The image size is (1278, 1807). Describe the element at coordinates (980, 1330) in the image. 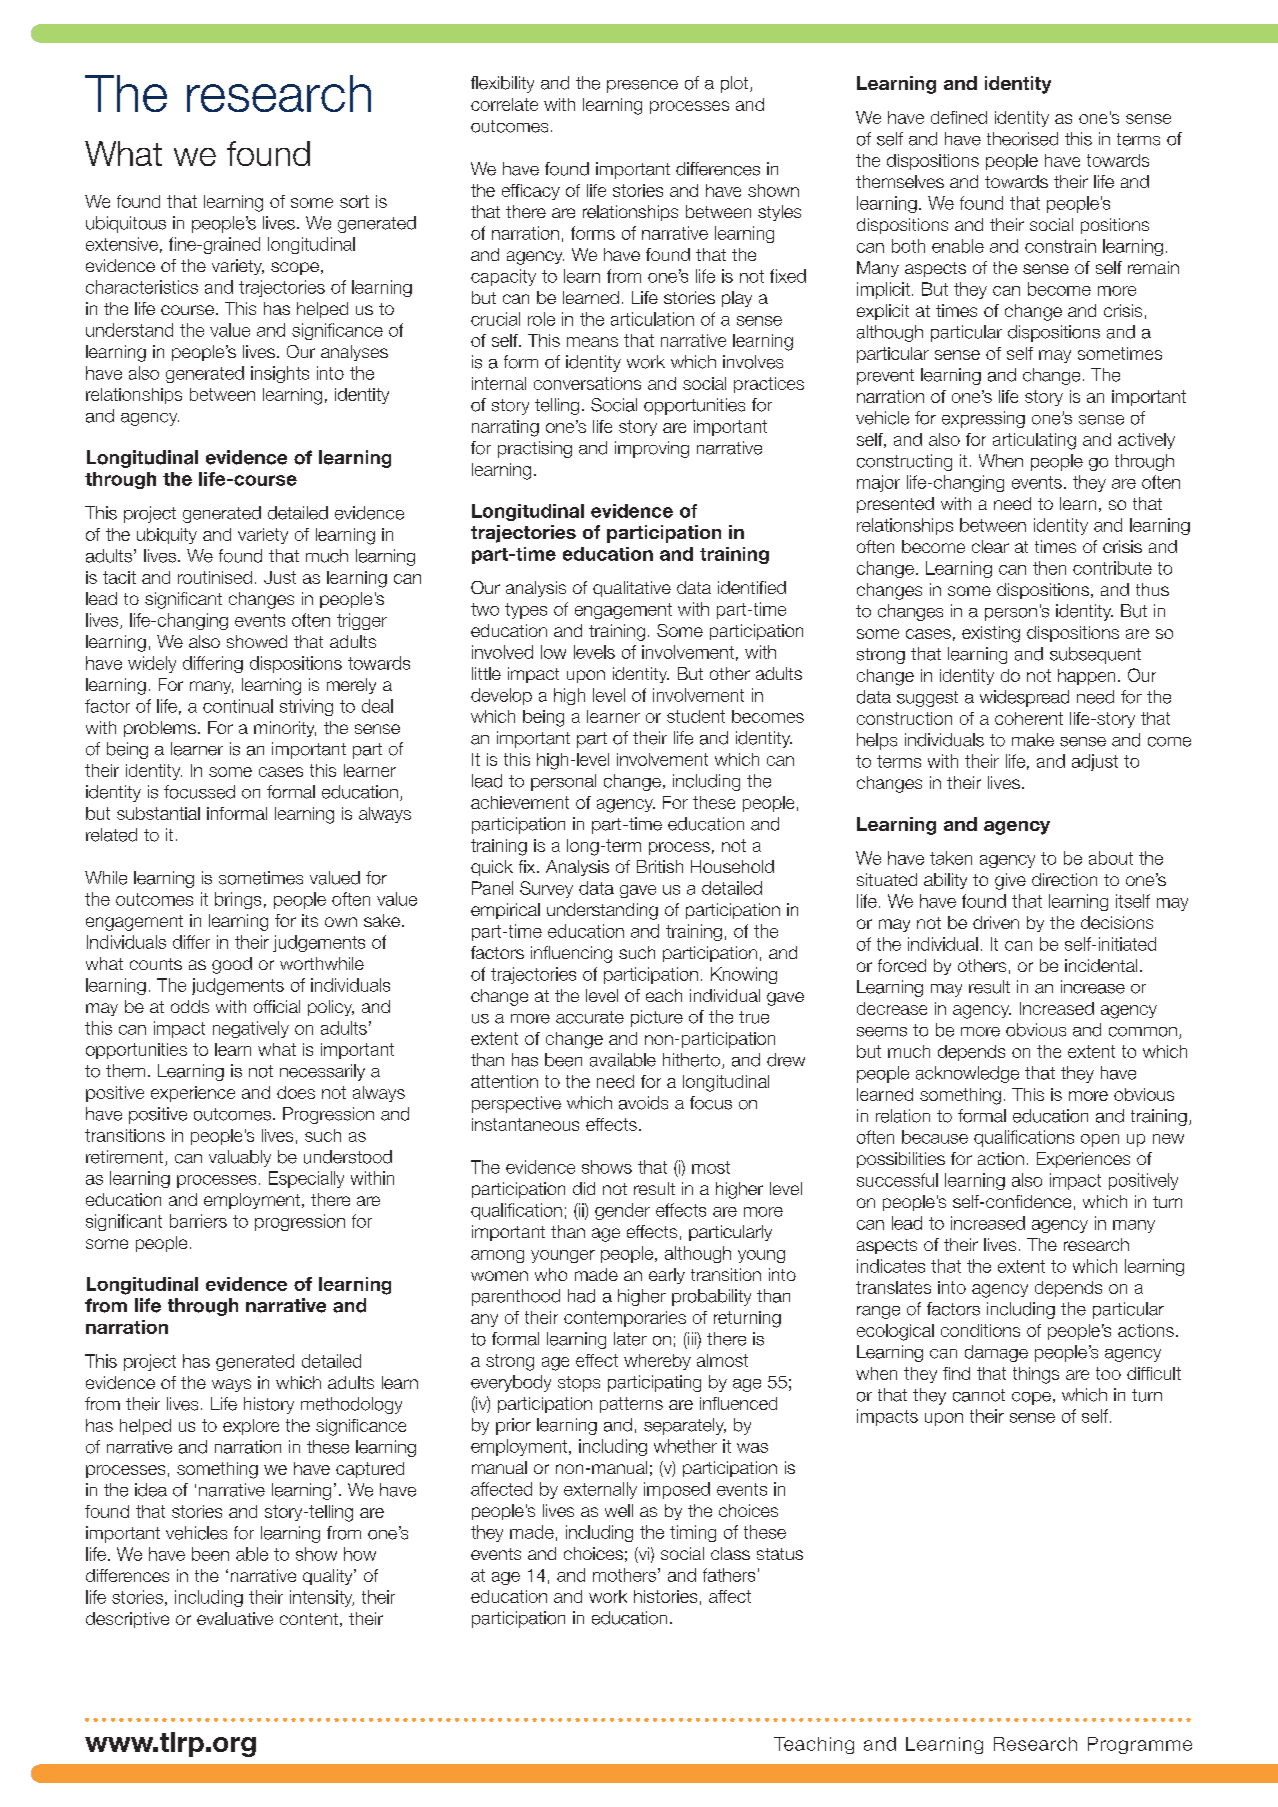

I see `conditions` at that location.
